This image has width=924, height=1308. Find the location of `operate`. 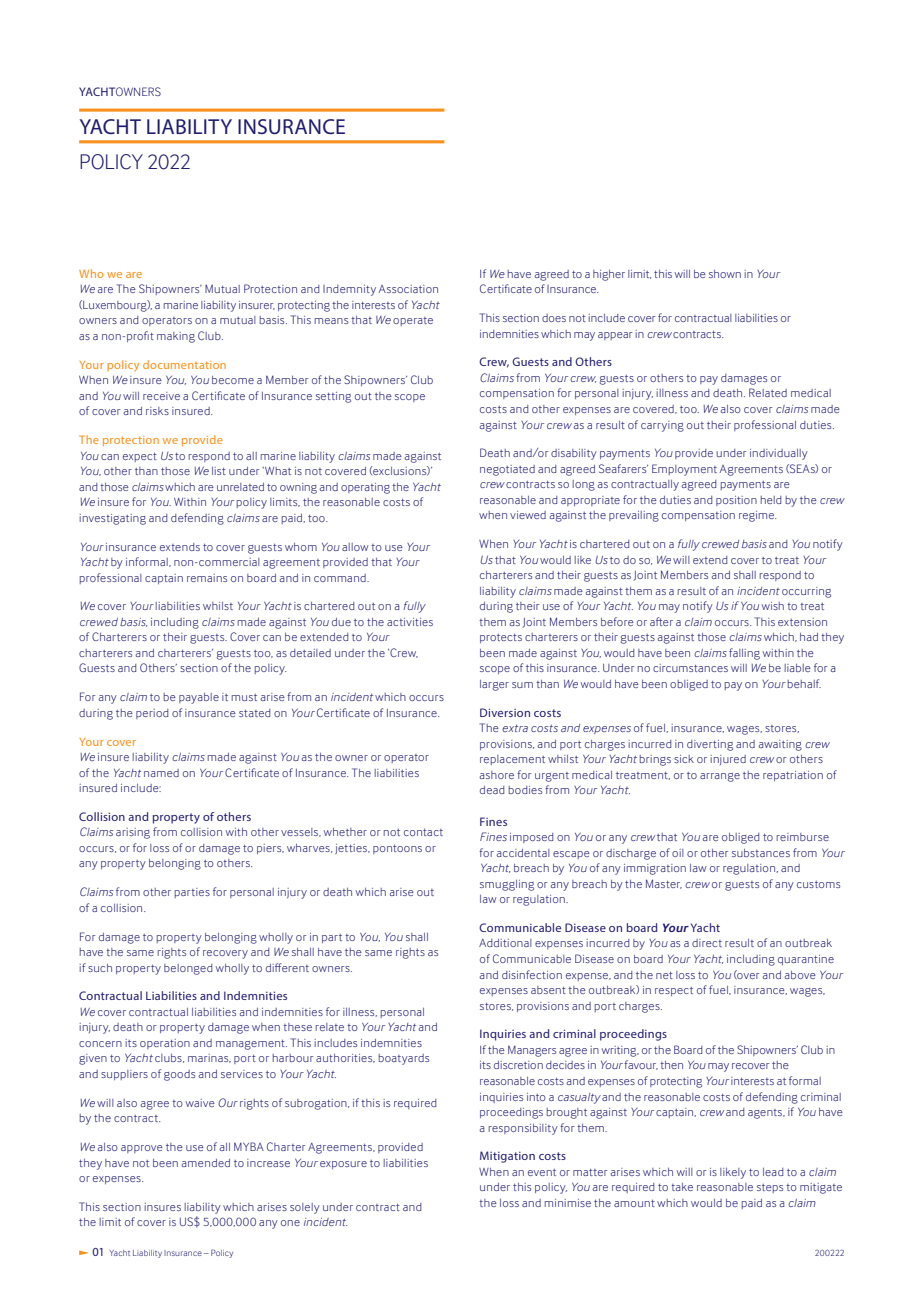

operate is located at coordinates (413, 321).
